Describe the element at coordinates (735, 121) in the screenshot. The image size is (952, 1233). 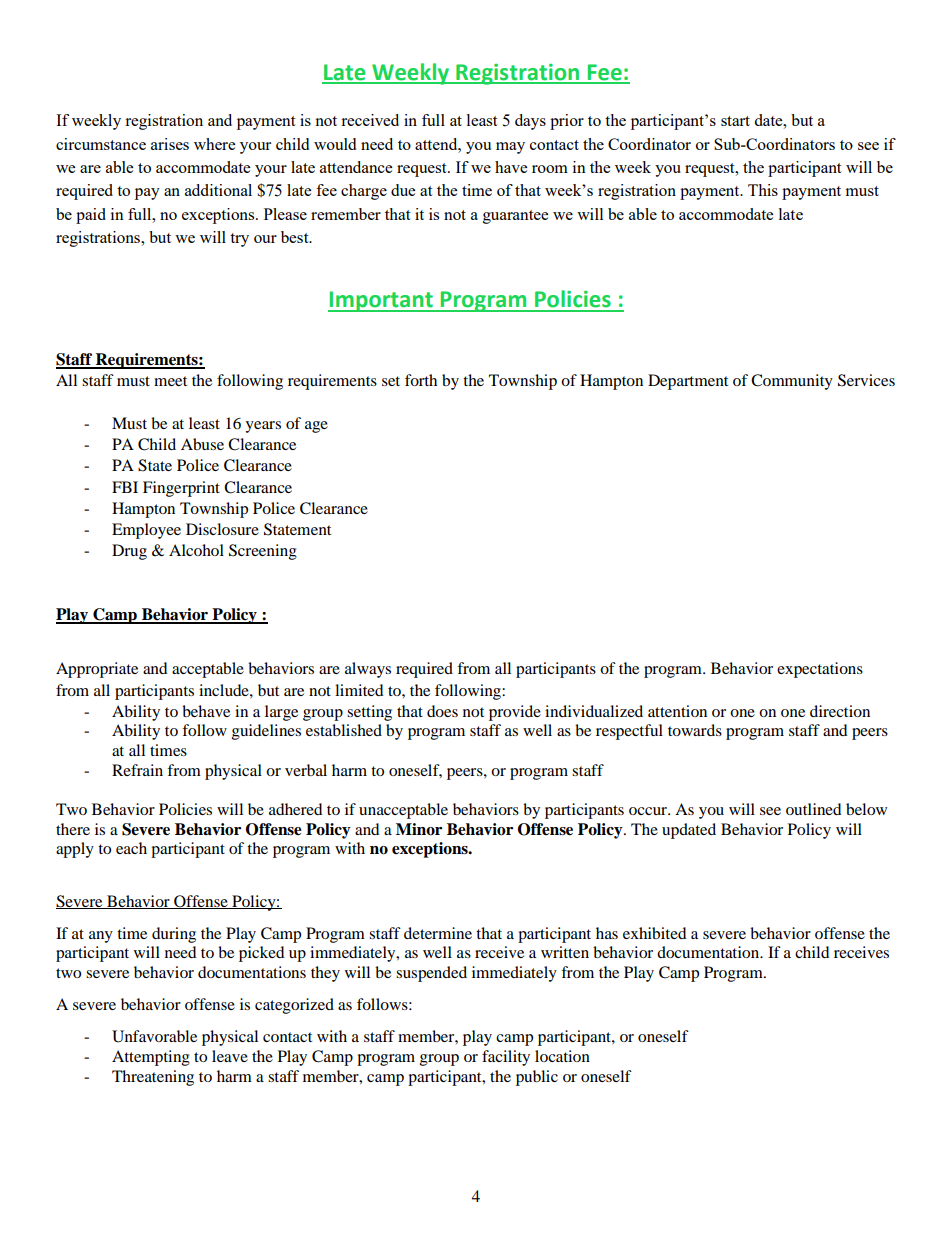
I see `start` at that location.
